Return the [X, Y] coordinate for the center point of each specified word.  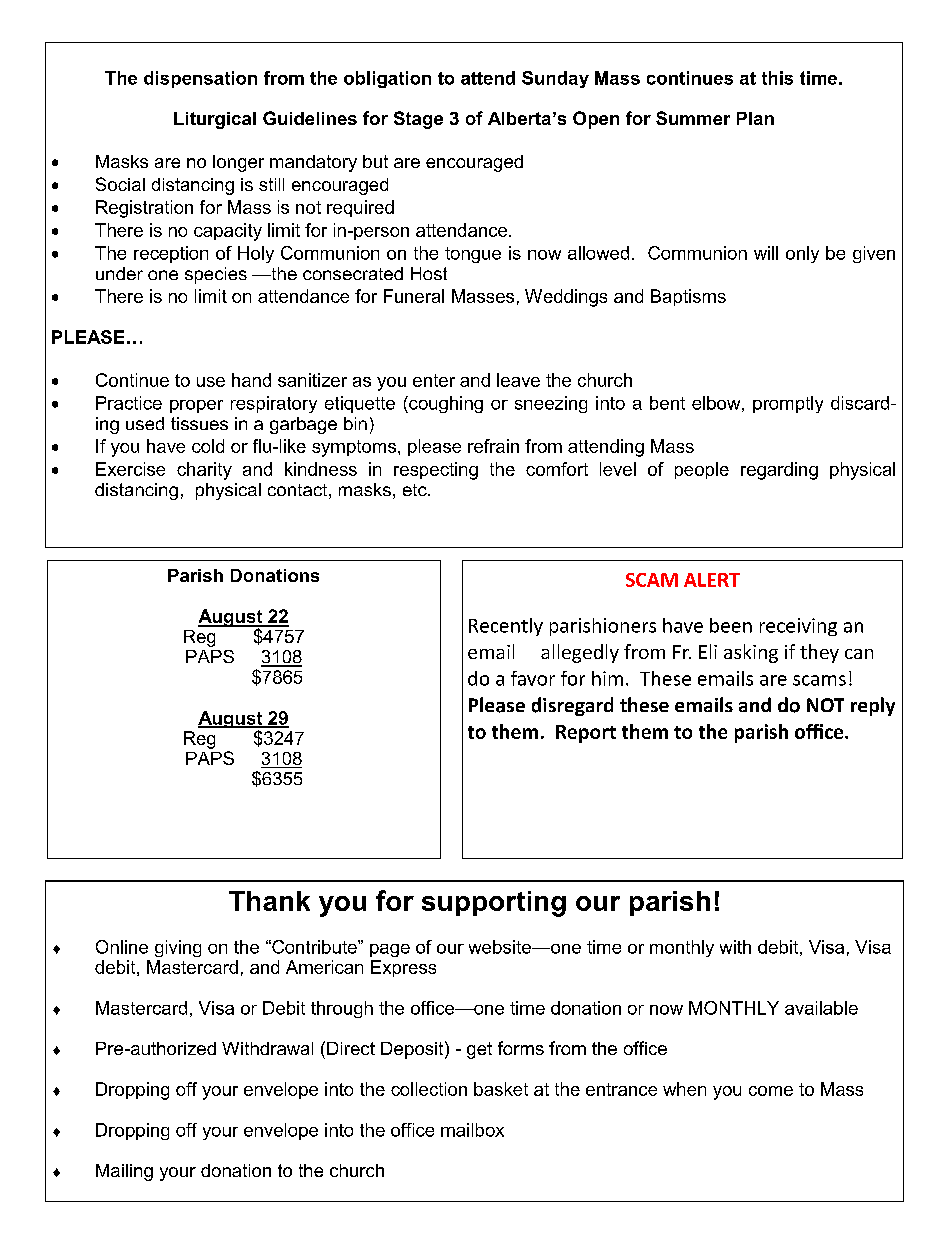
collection [429, 1089]
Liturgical [215, 120]
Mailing [124, 1172]
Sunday [555, 79]
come [771, 1091]
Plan [755, 118]
